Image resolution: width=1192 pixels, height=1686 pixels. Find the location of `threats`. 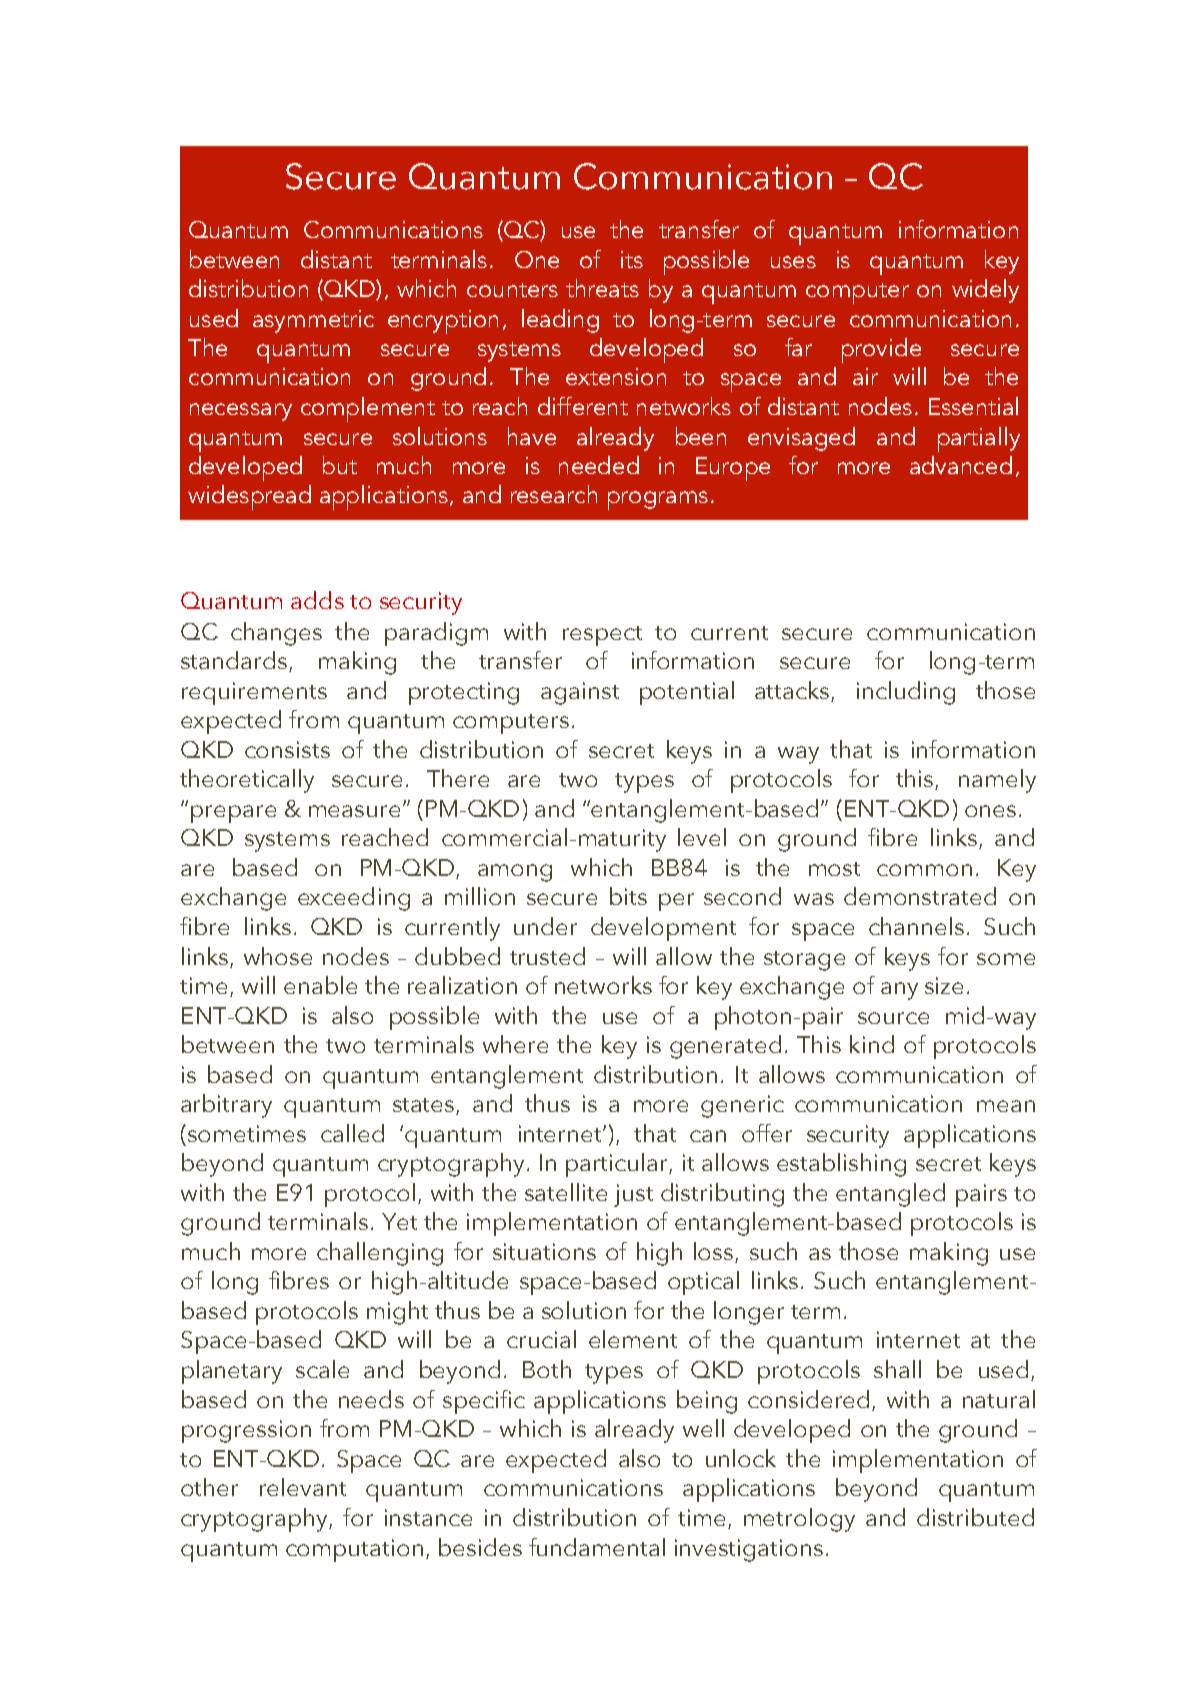

threats is located at coordinates (602, 288).
